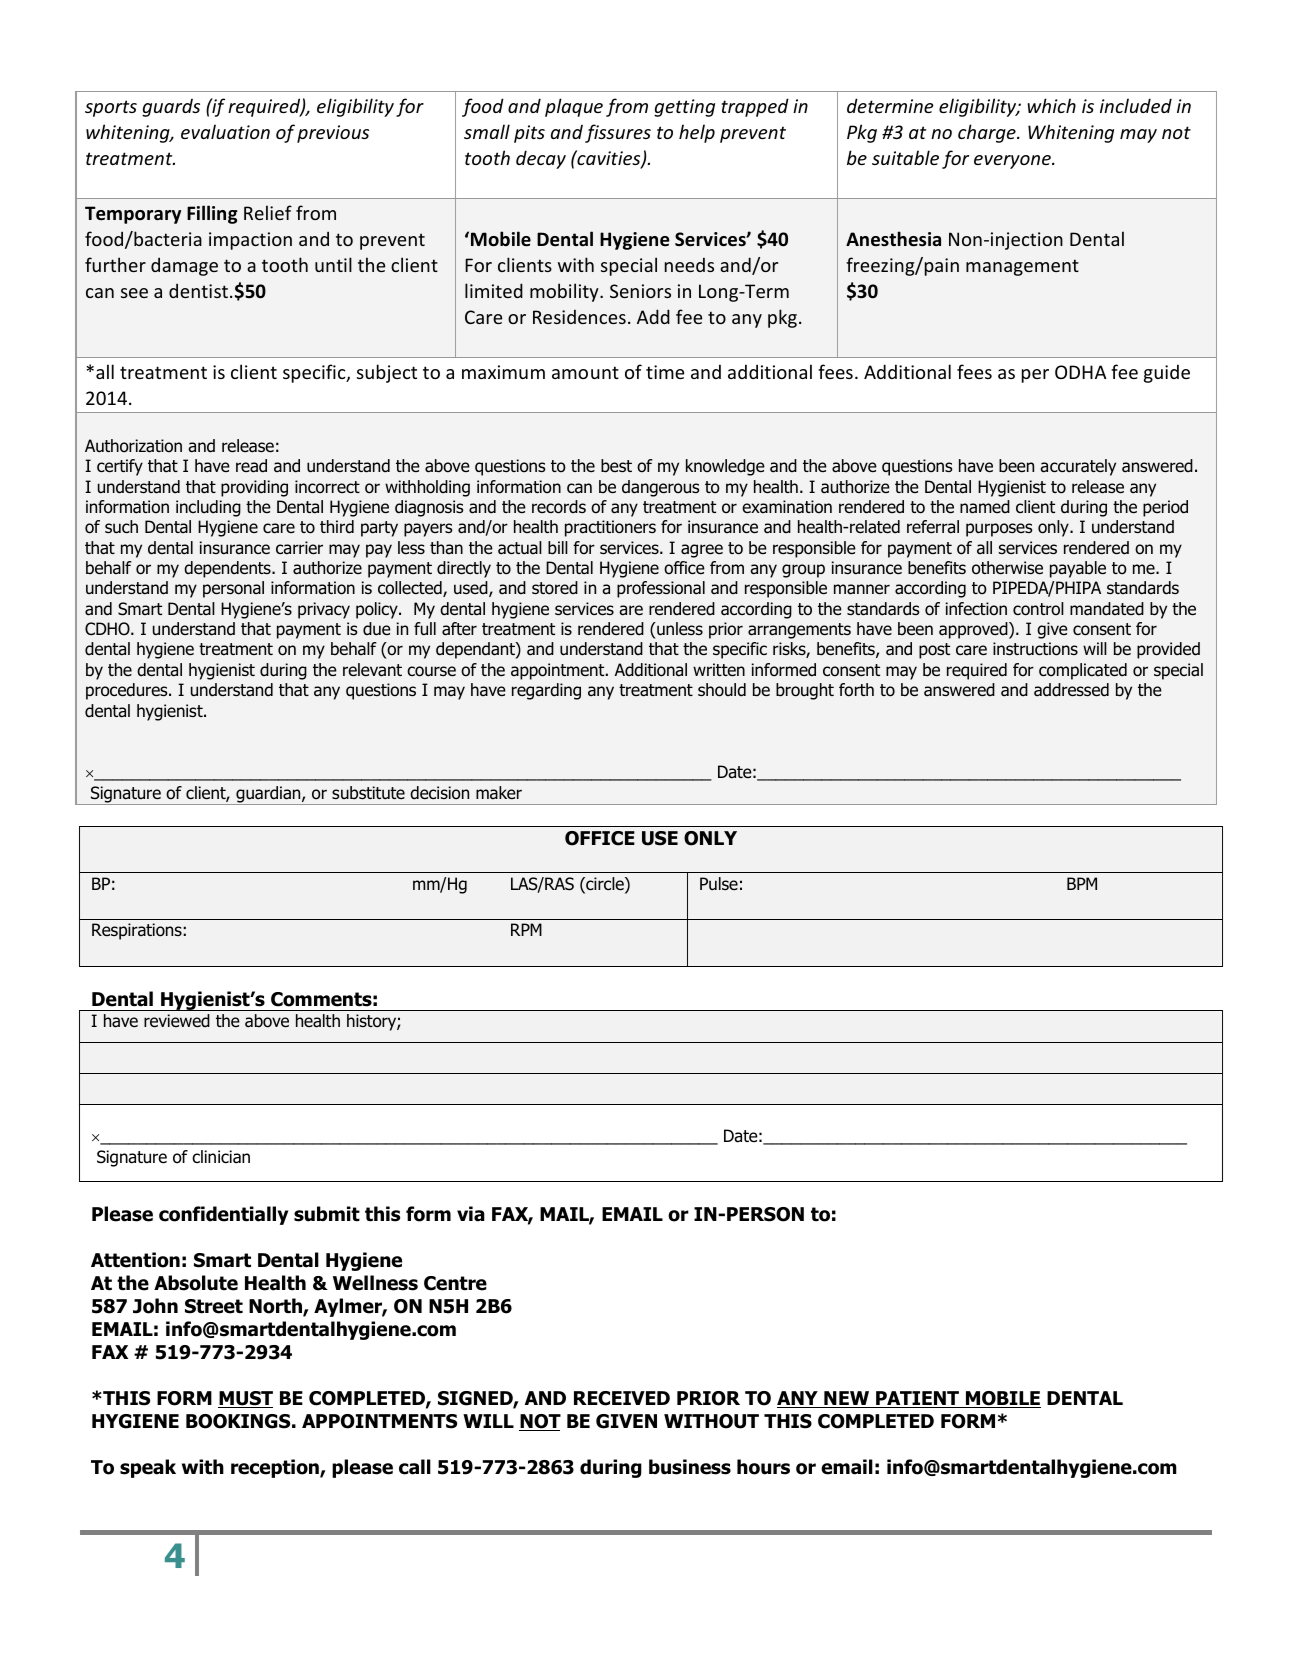  What do you see at coordinates (245, 1399) in the screenshot?
I see `MUST` at bounding box center [245, 1399].
